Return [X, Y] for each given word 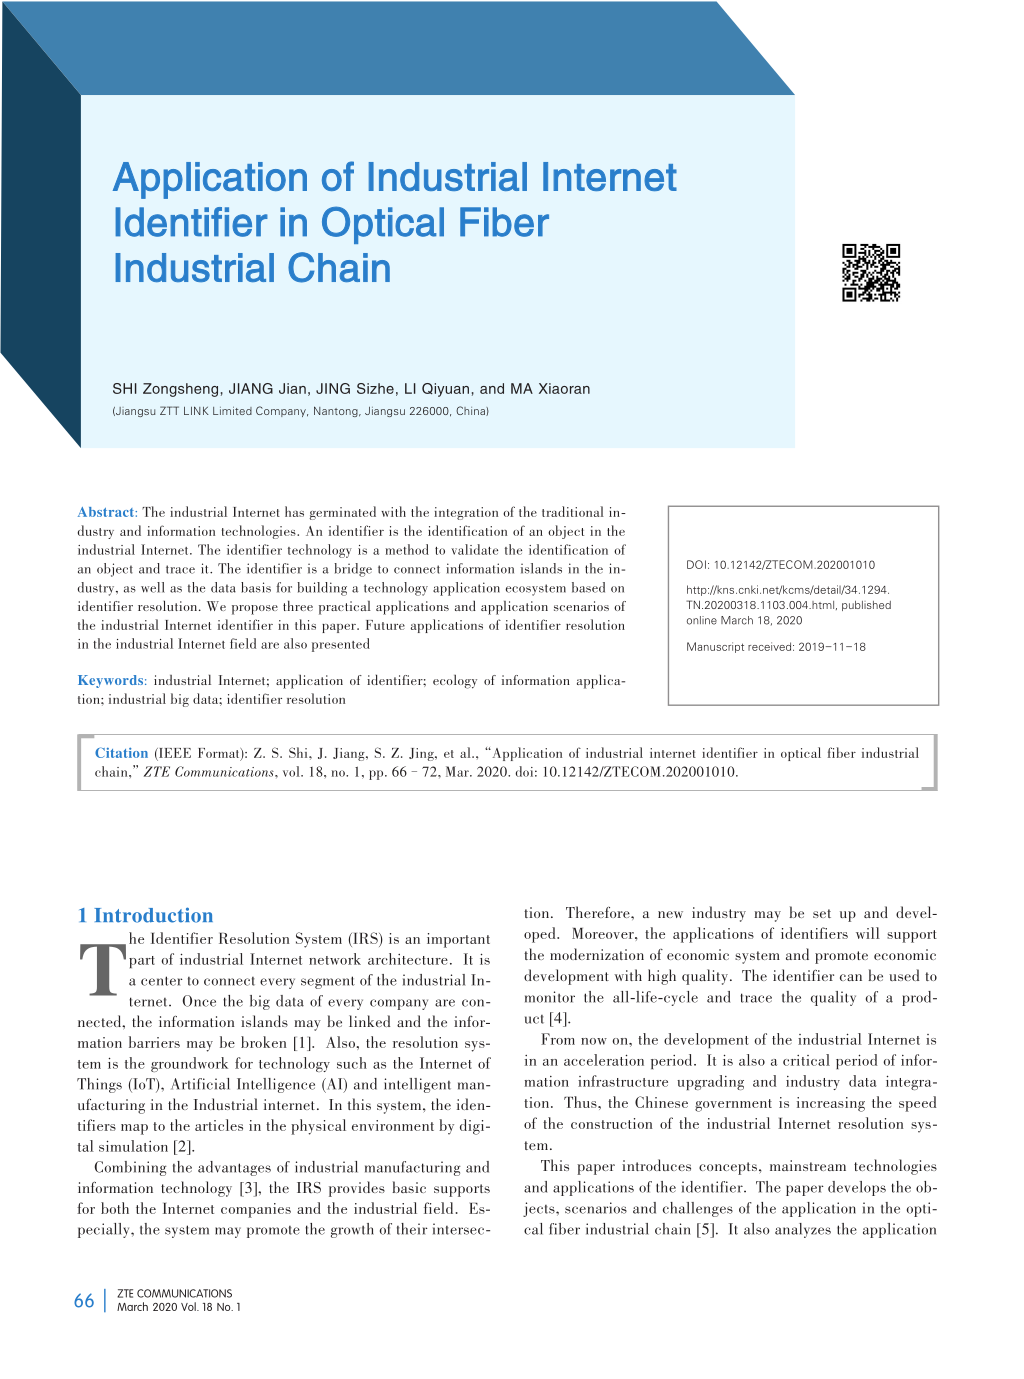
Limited [232, 411]
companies [256, 1210]
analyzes [803, 1230]
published [866, 606]
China [471, 411]
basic [409, 1187]
